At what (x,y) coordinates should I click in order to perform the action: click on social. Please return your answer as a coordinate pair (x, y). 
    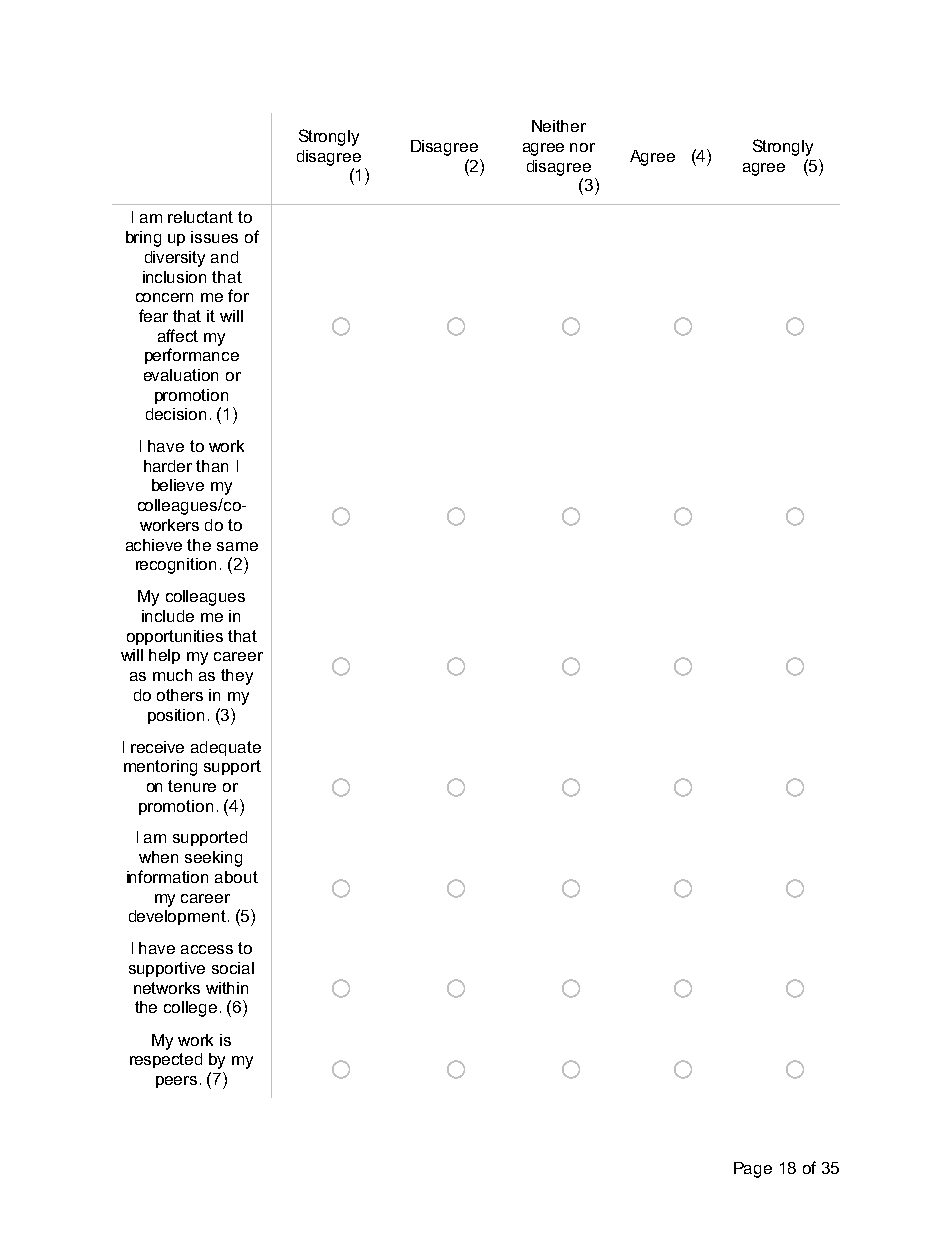
    Looking at the image, I should click on (233, 968).
